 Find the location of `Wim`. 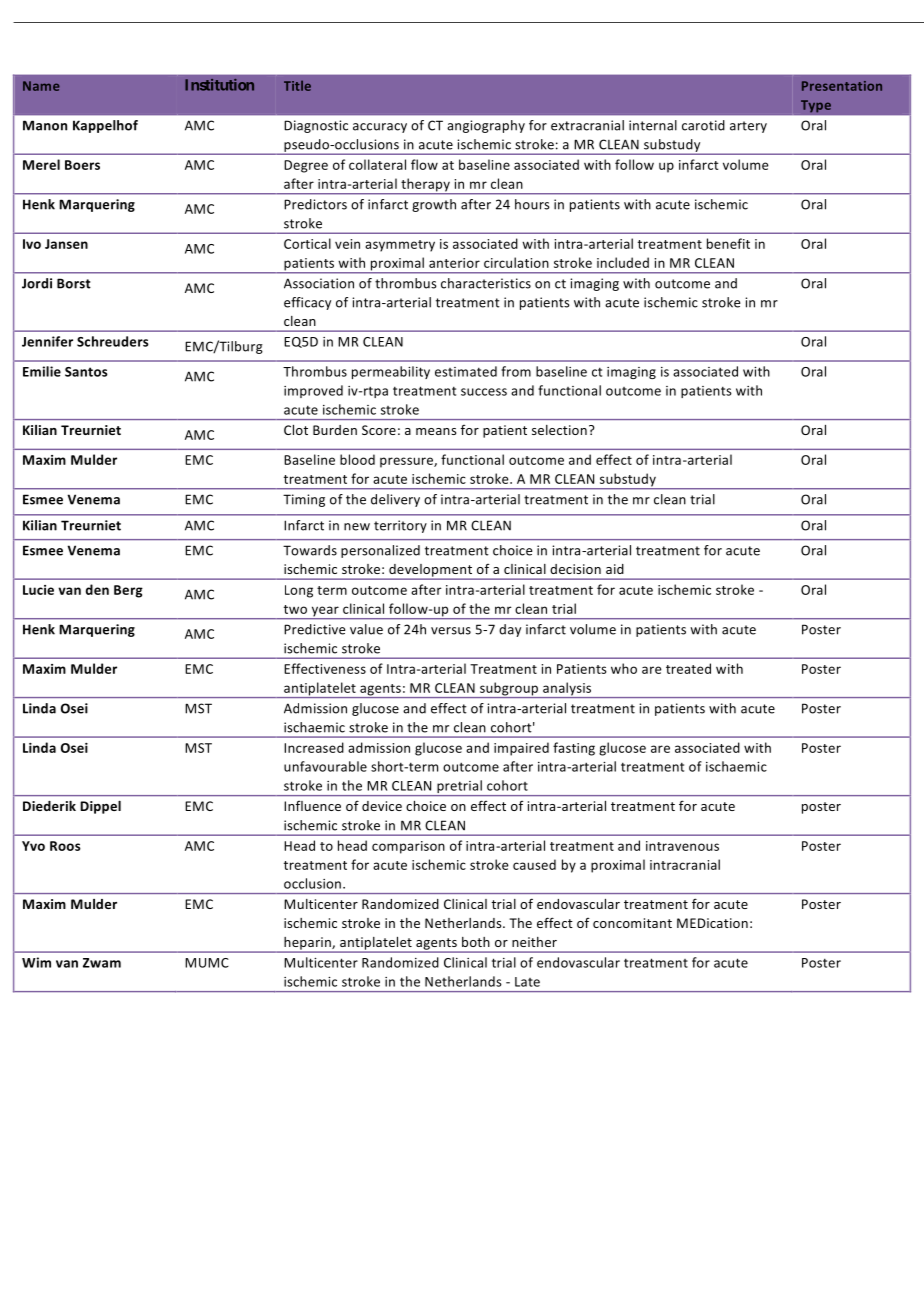

Wim is located at coordinates (36, 962).
